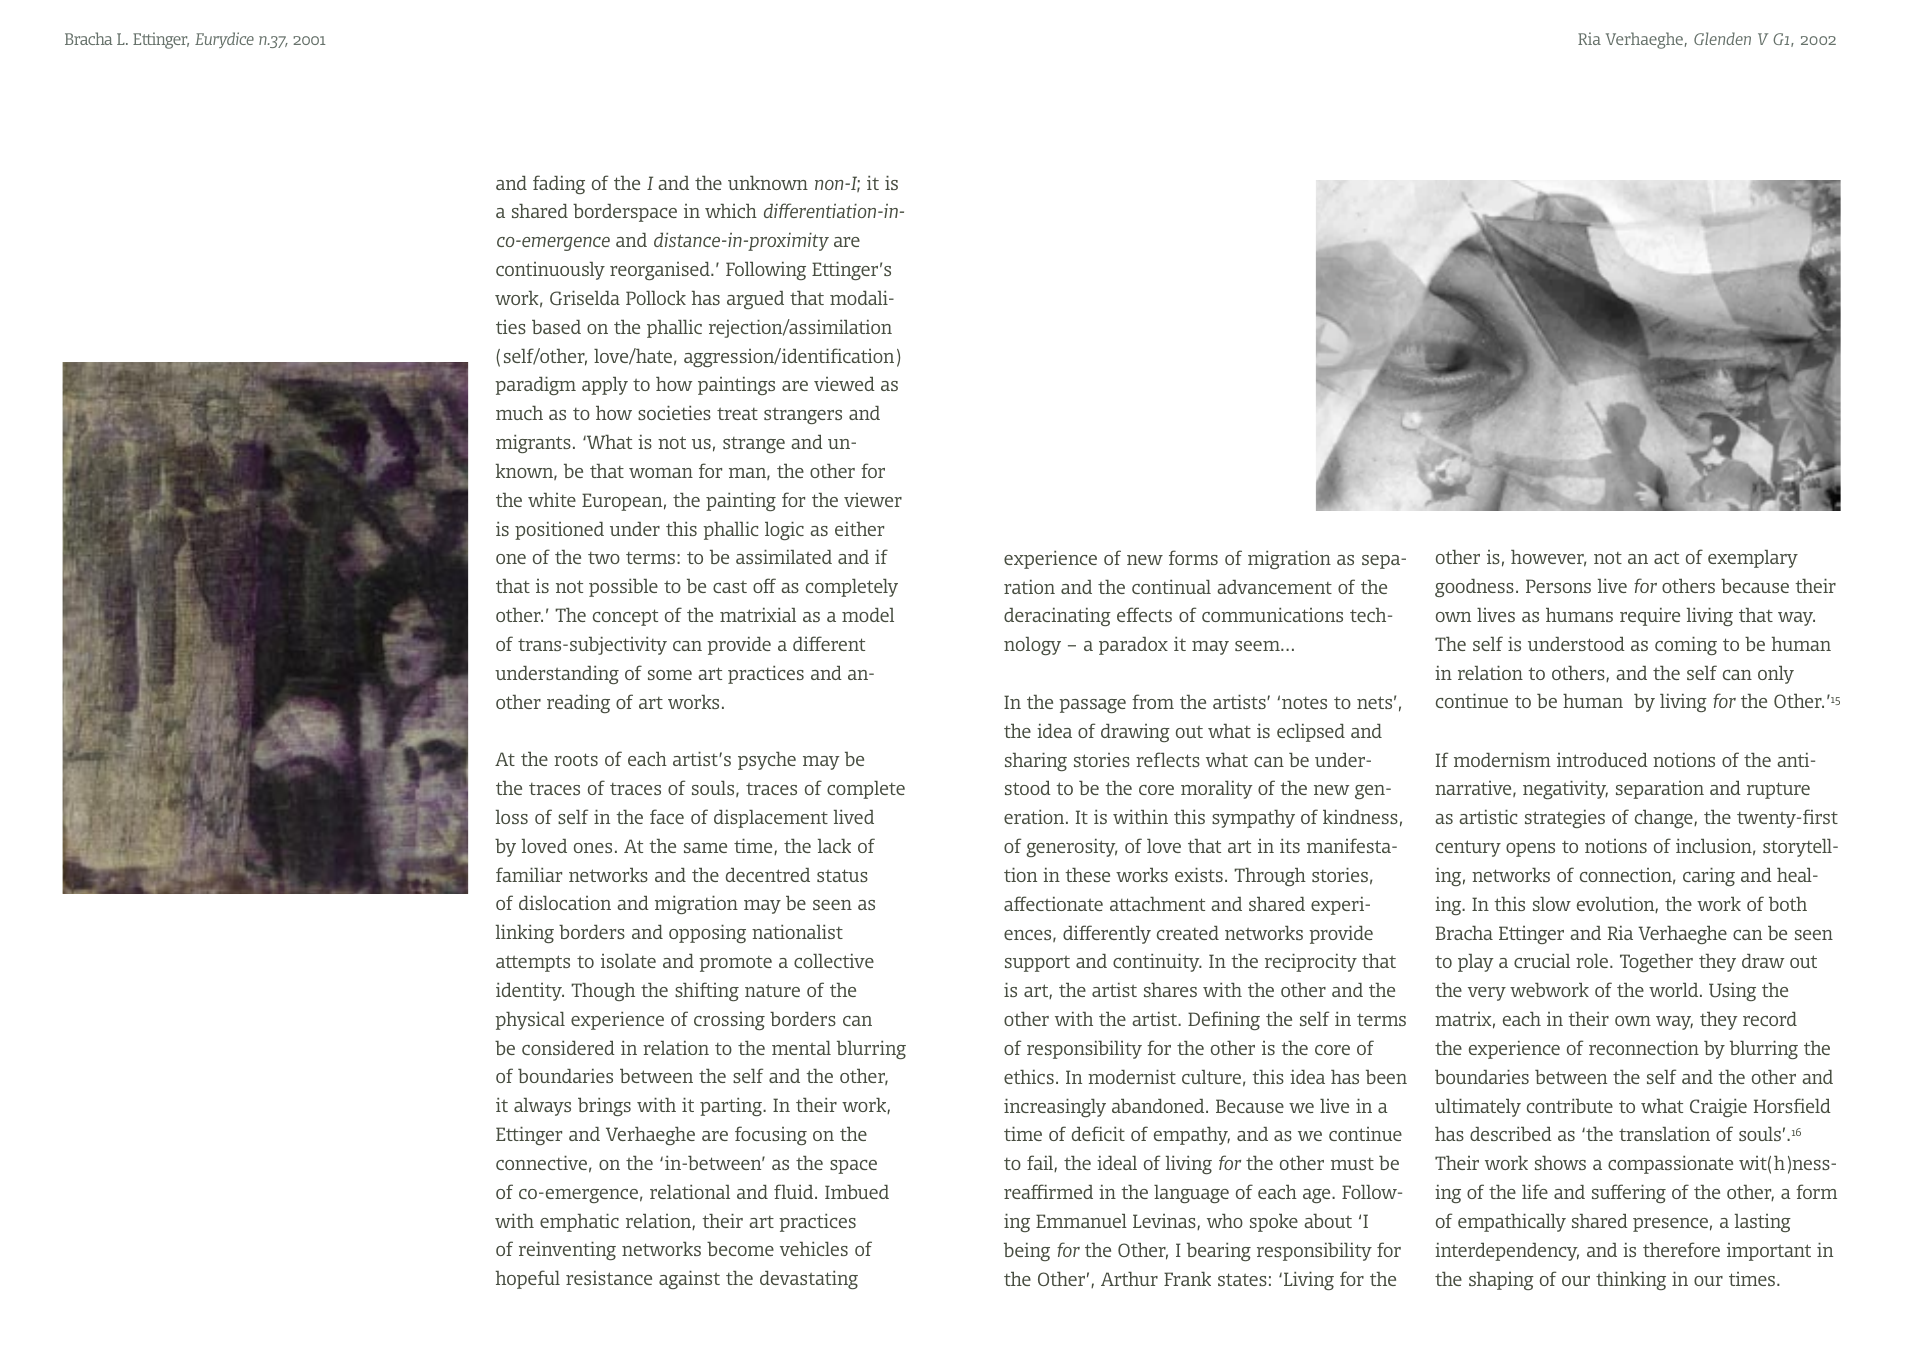  What do you see at coordinates (1593, 961) in the screenshot?
I see `role` at bounding box center [1593, 961].
